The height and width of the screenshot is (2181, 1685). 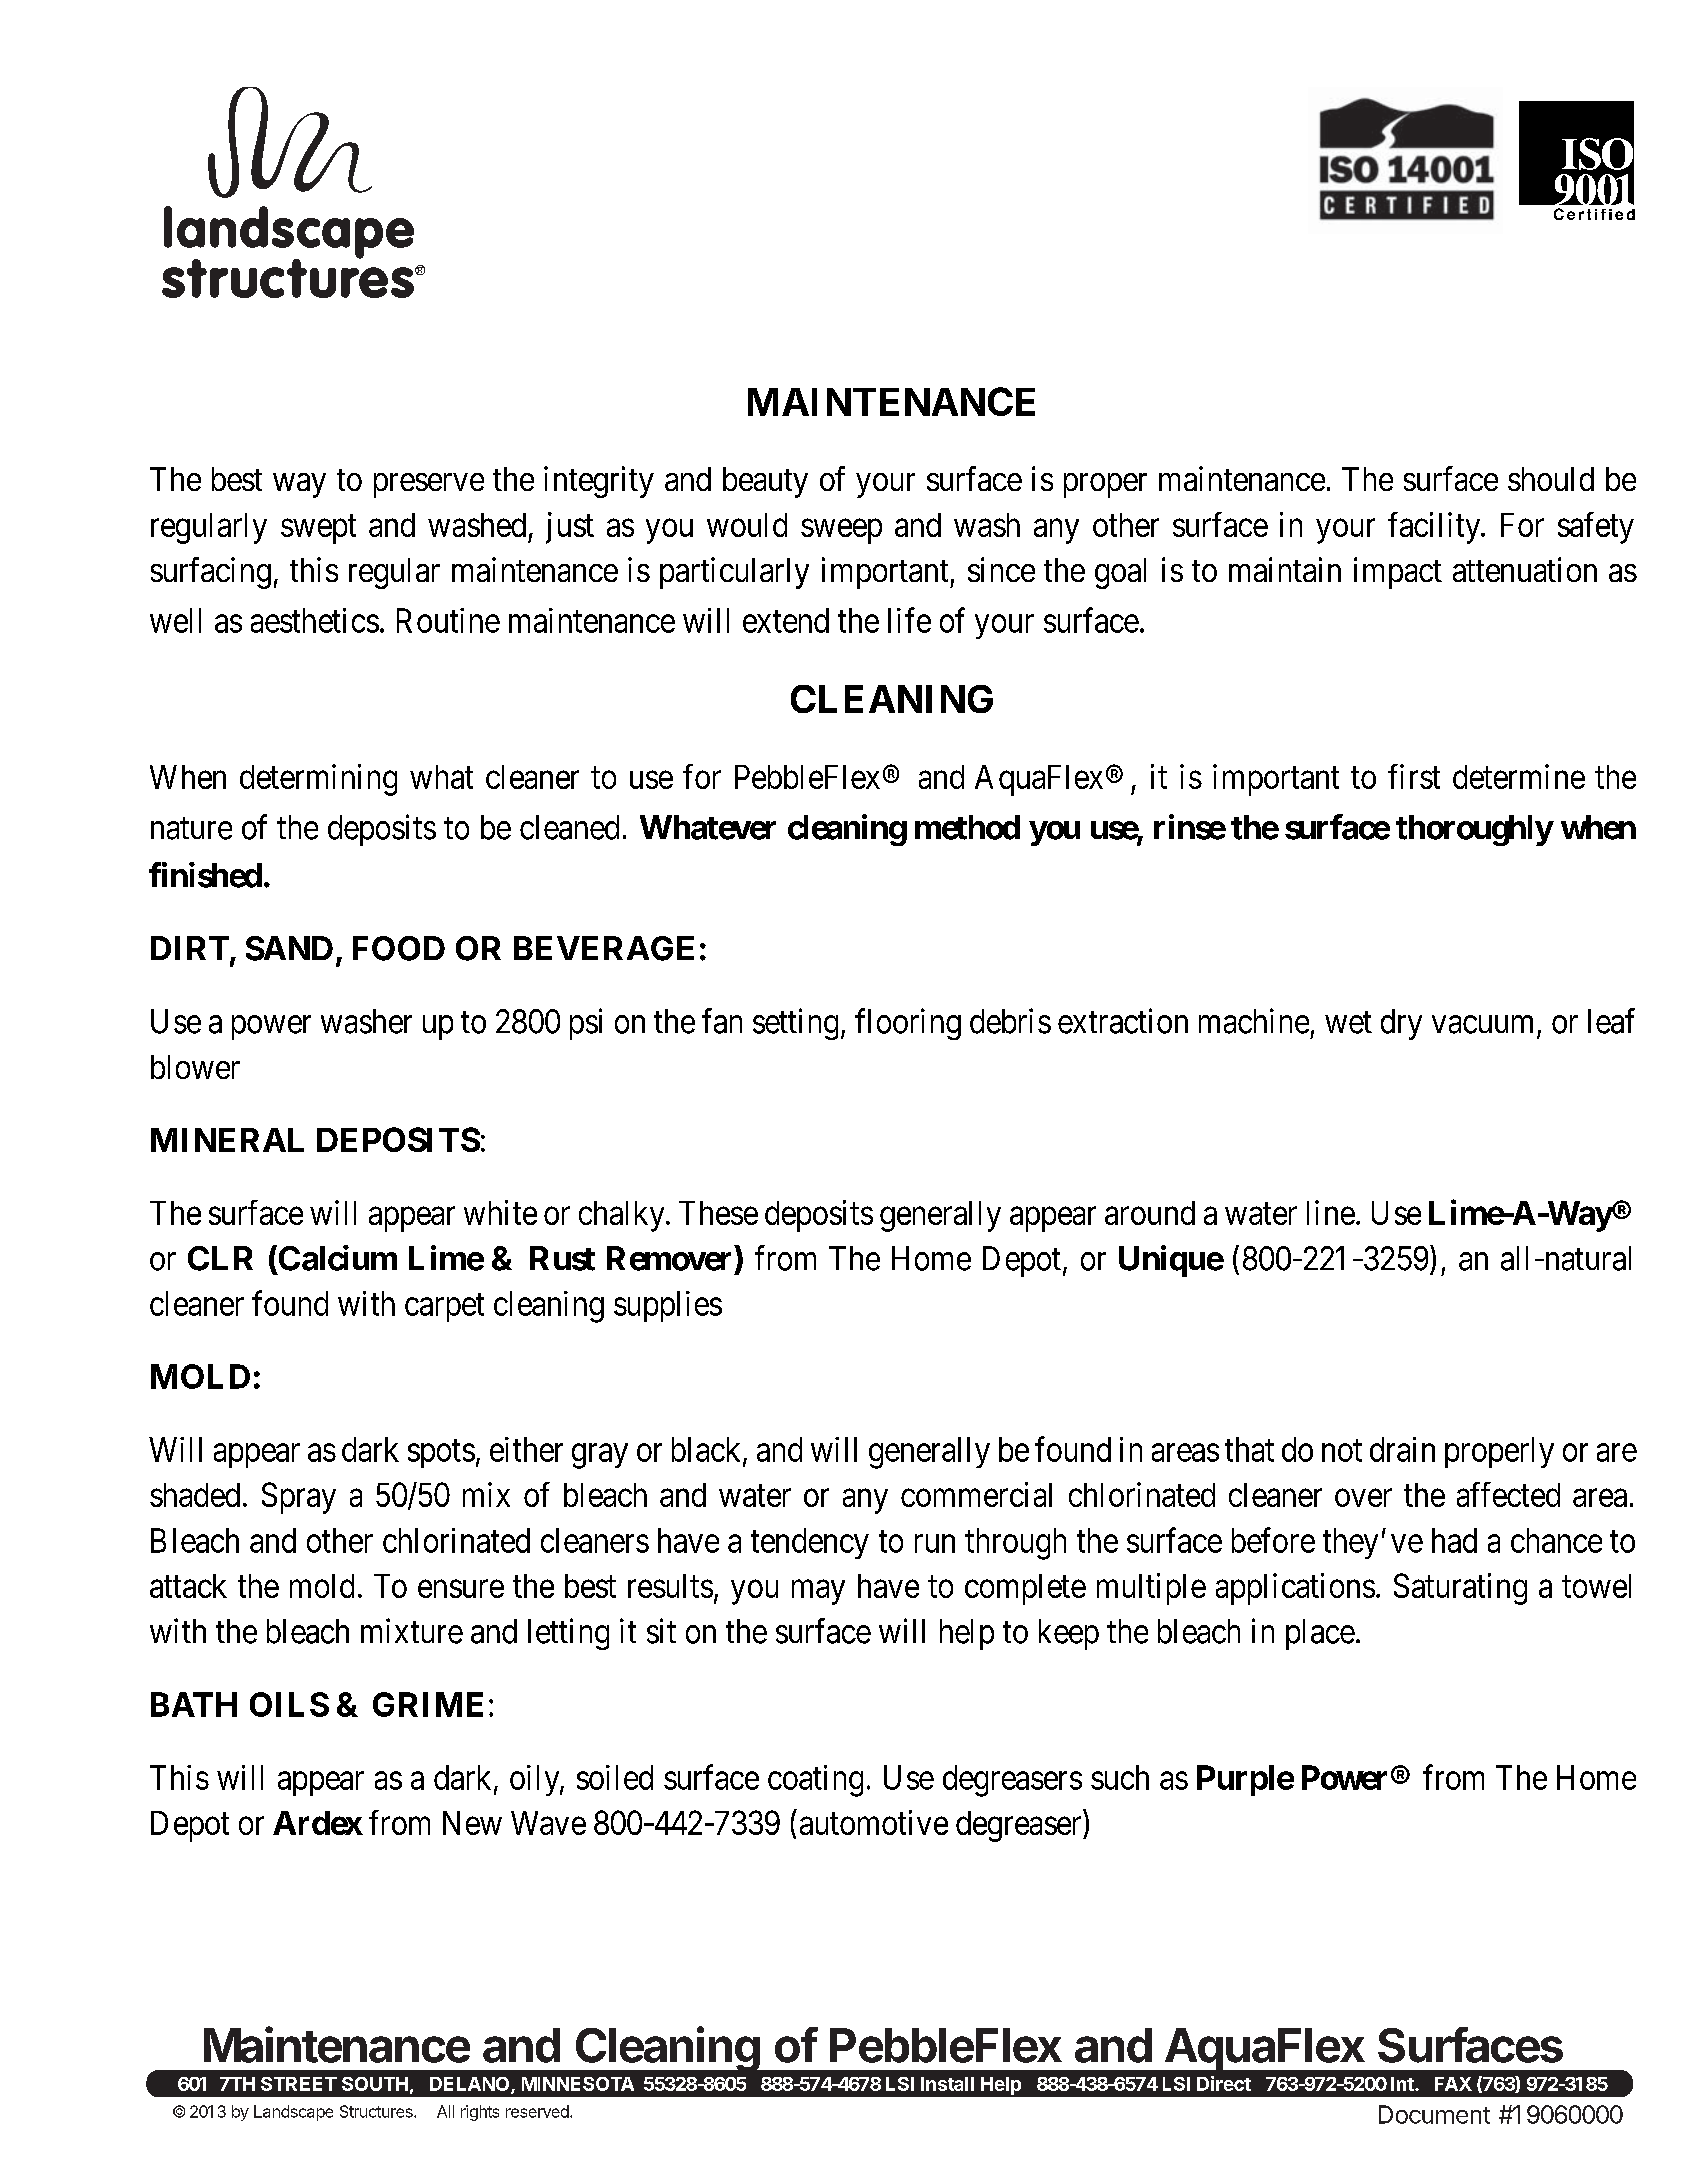 I want to click on blower, so click(x=195, y=1067).
